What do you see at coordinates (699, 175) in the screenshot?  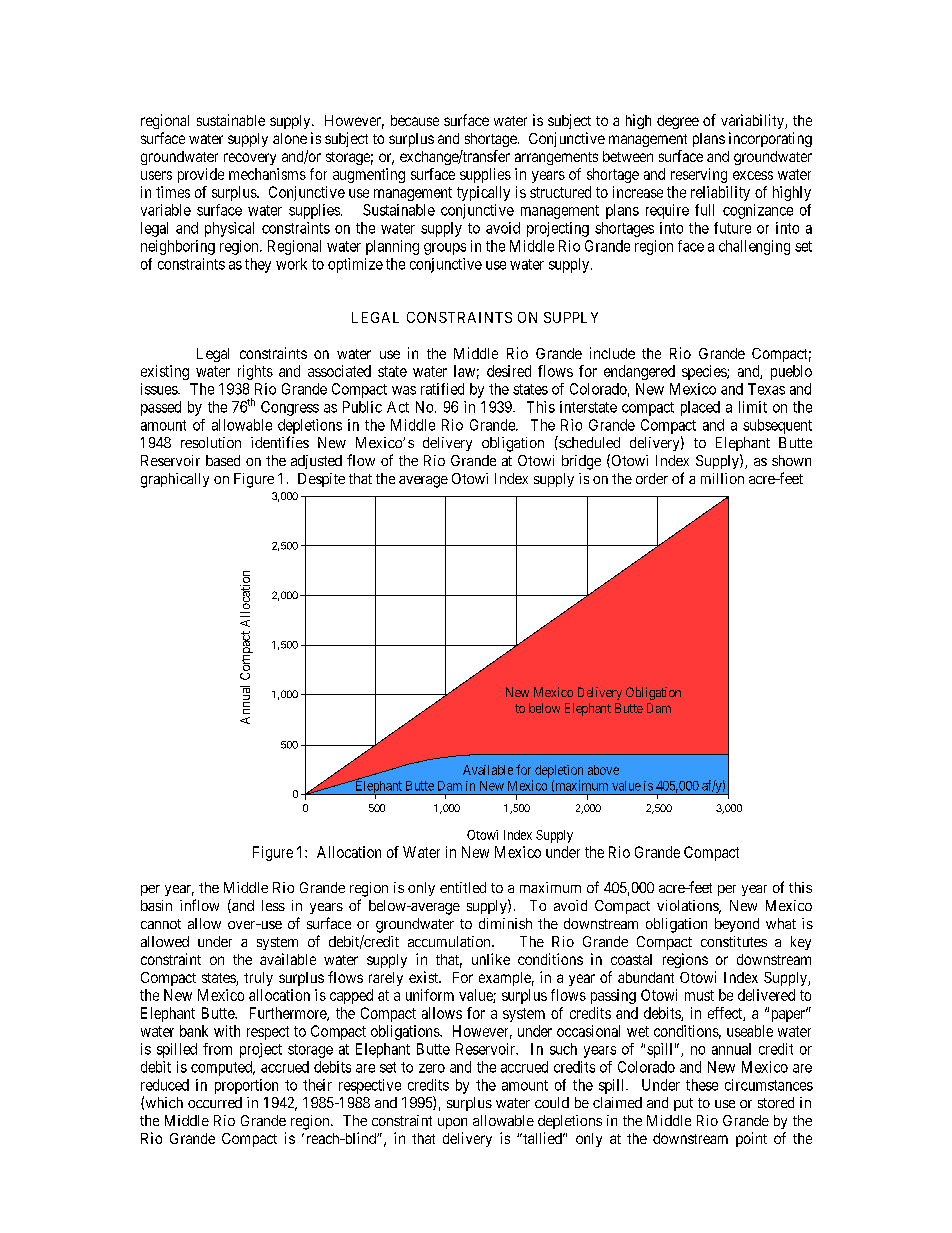 I see `reserving` at bounding box center [699, 175].
